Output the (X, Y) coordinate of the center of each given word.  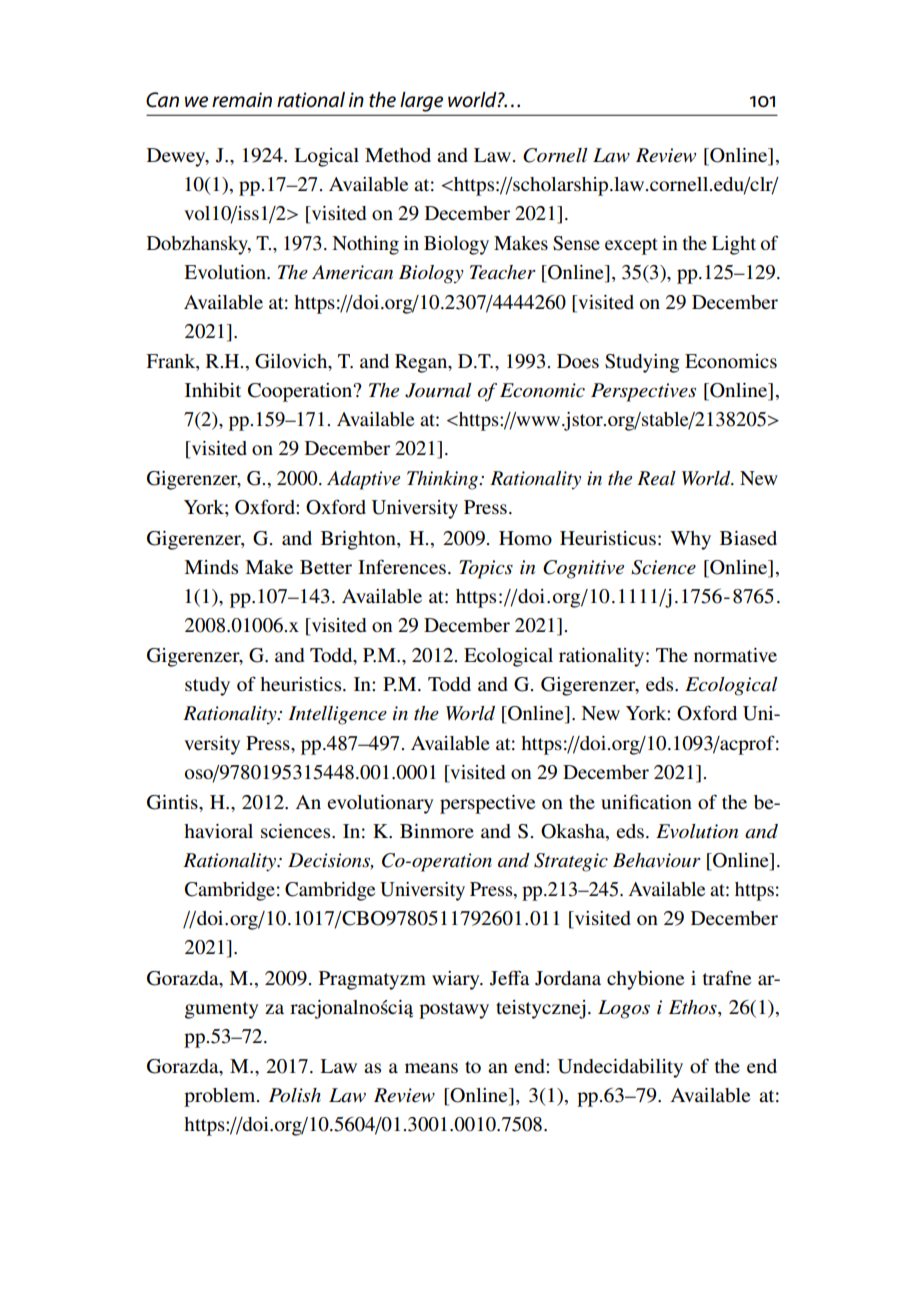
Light (734, 245)
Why (690, 540)
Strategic (571, 862)
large (421, 102)
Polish (295, 1095)
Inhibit (213, 390)
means (431, 1068)
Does (578, 361)
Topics (486, 569)
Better (326, 567)
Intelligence (337, 715)
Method (398, 155)
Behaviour (657, 860)
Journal (438, 390)
